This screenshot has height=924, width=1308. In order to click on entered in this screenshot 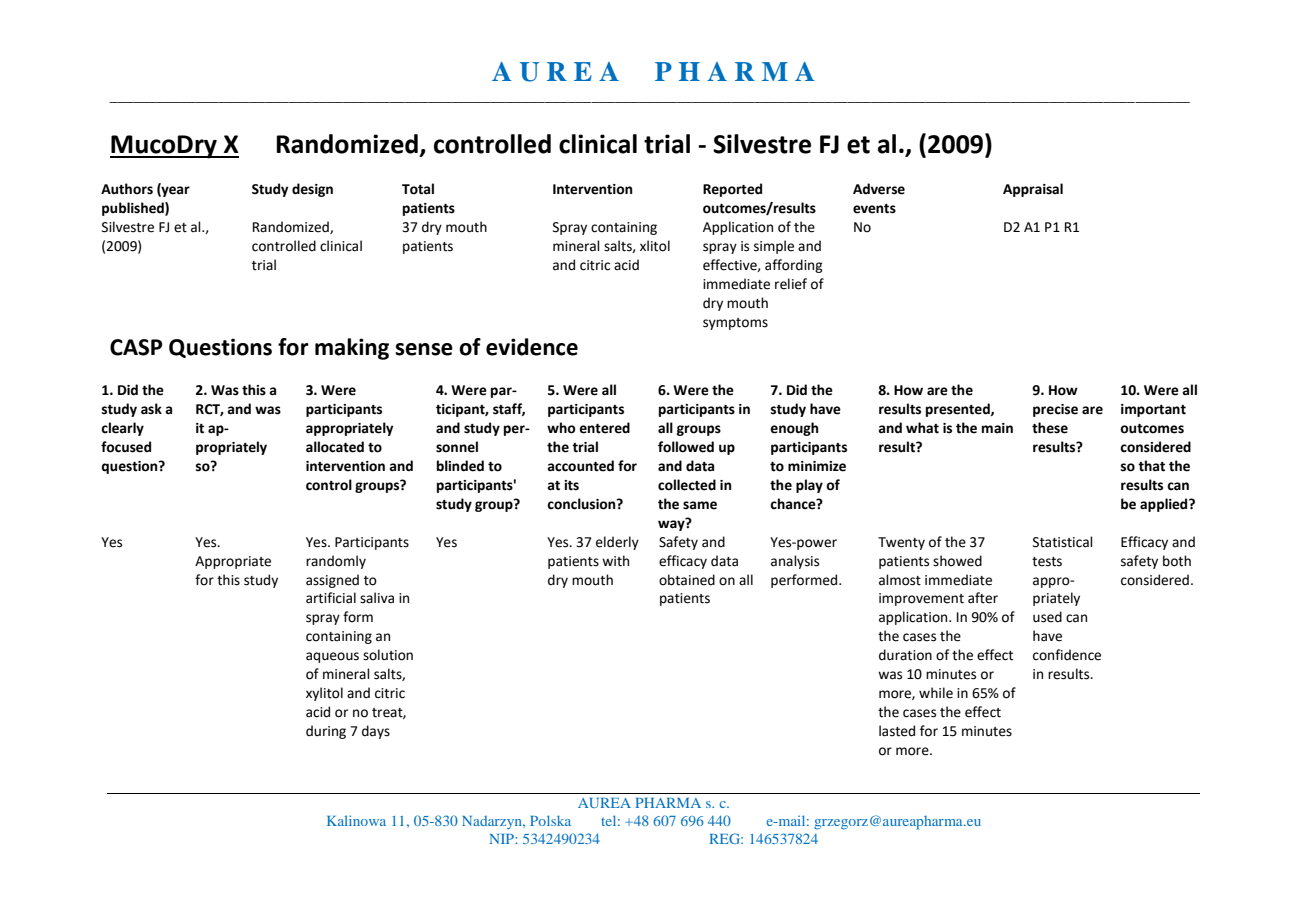, I will do `click(604, 428)`.
